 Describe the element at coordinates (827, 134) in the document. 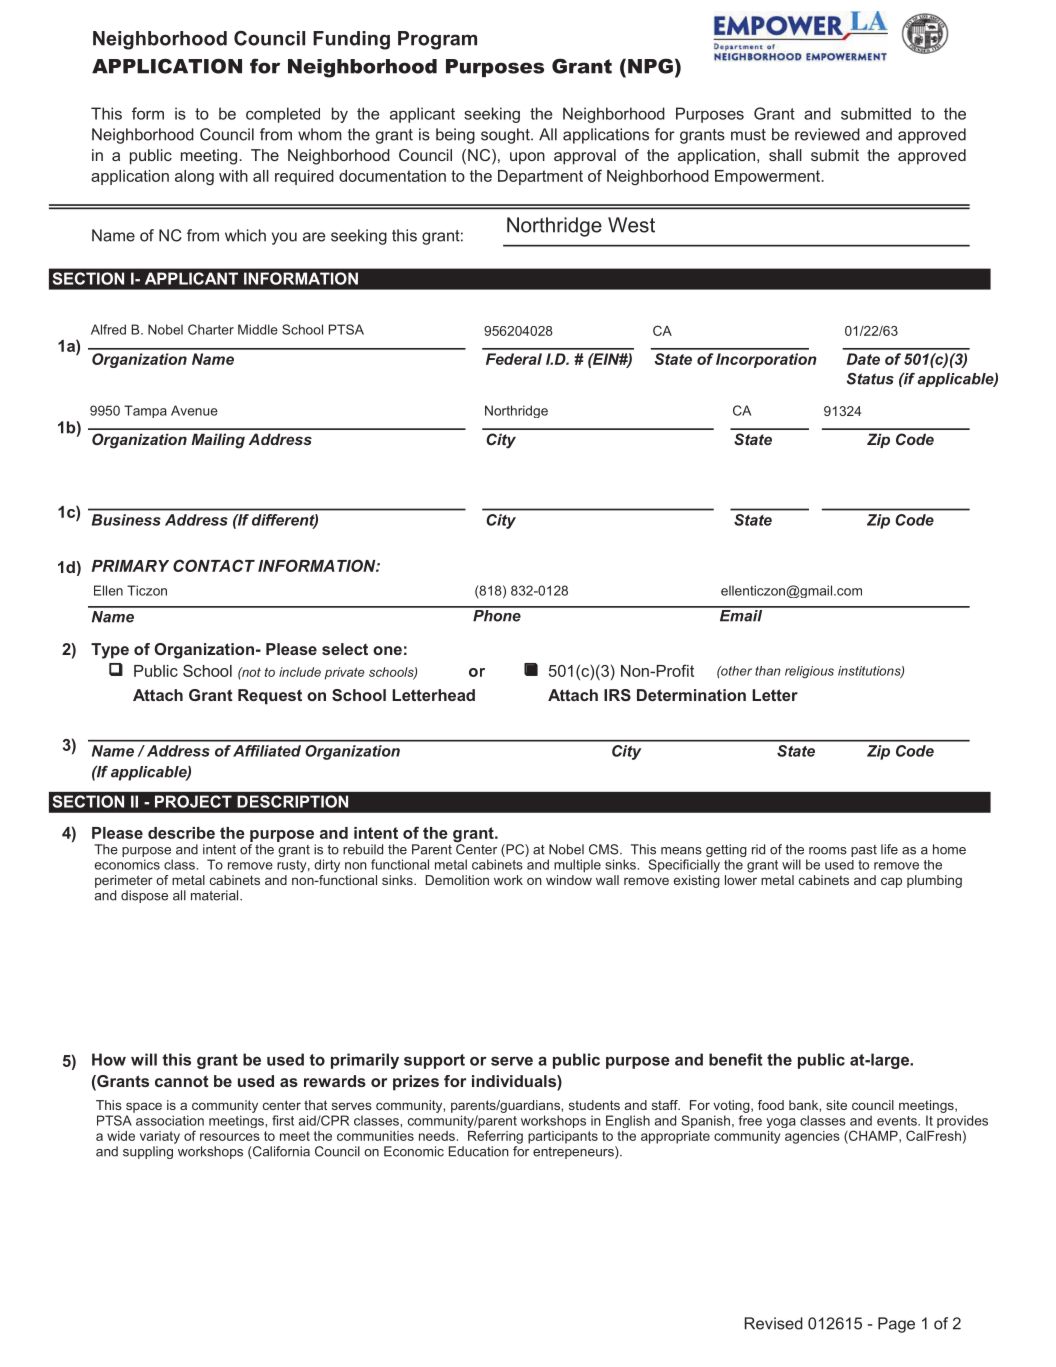

I see `reviewed` at that location.
